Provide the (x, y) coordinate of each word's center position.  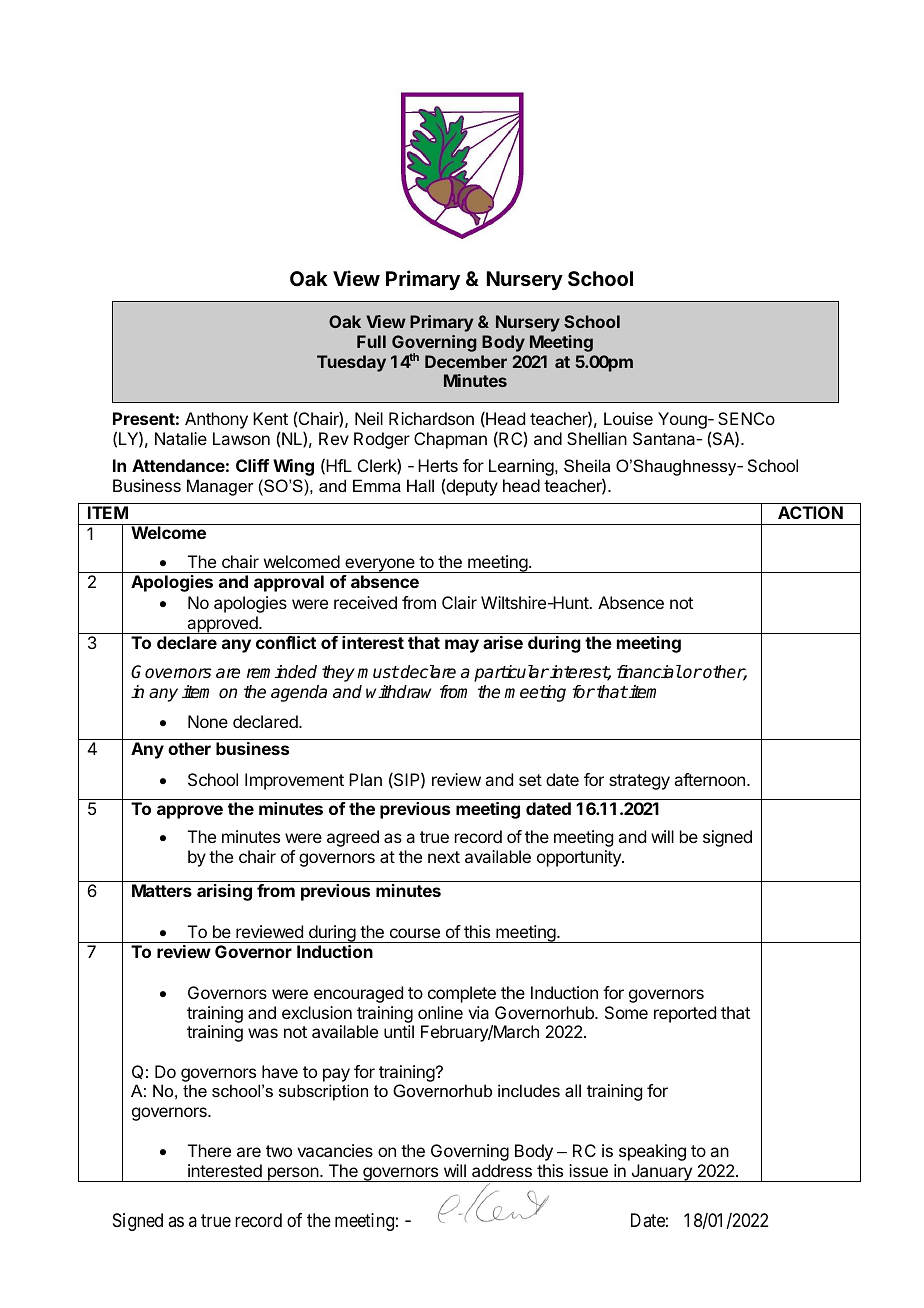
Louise (628, 418)
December (466, 361)
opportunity (580, 858)
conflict (286, 642)
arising (224, 892)
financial (649, 672)
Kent (270, 418)
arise (503, 642)
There (209, 1150)
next (444, 857)
